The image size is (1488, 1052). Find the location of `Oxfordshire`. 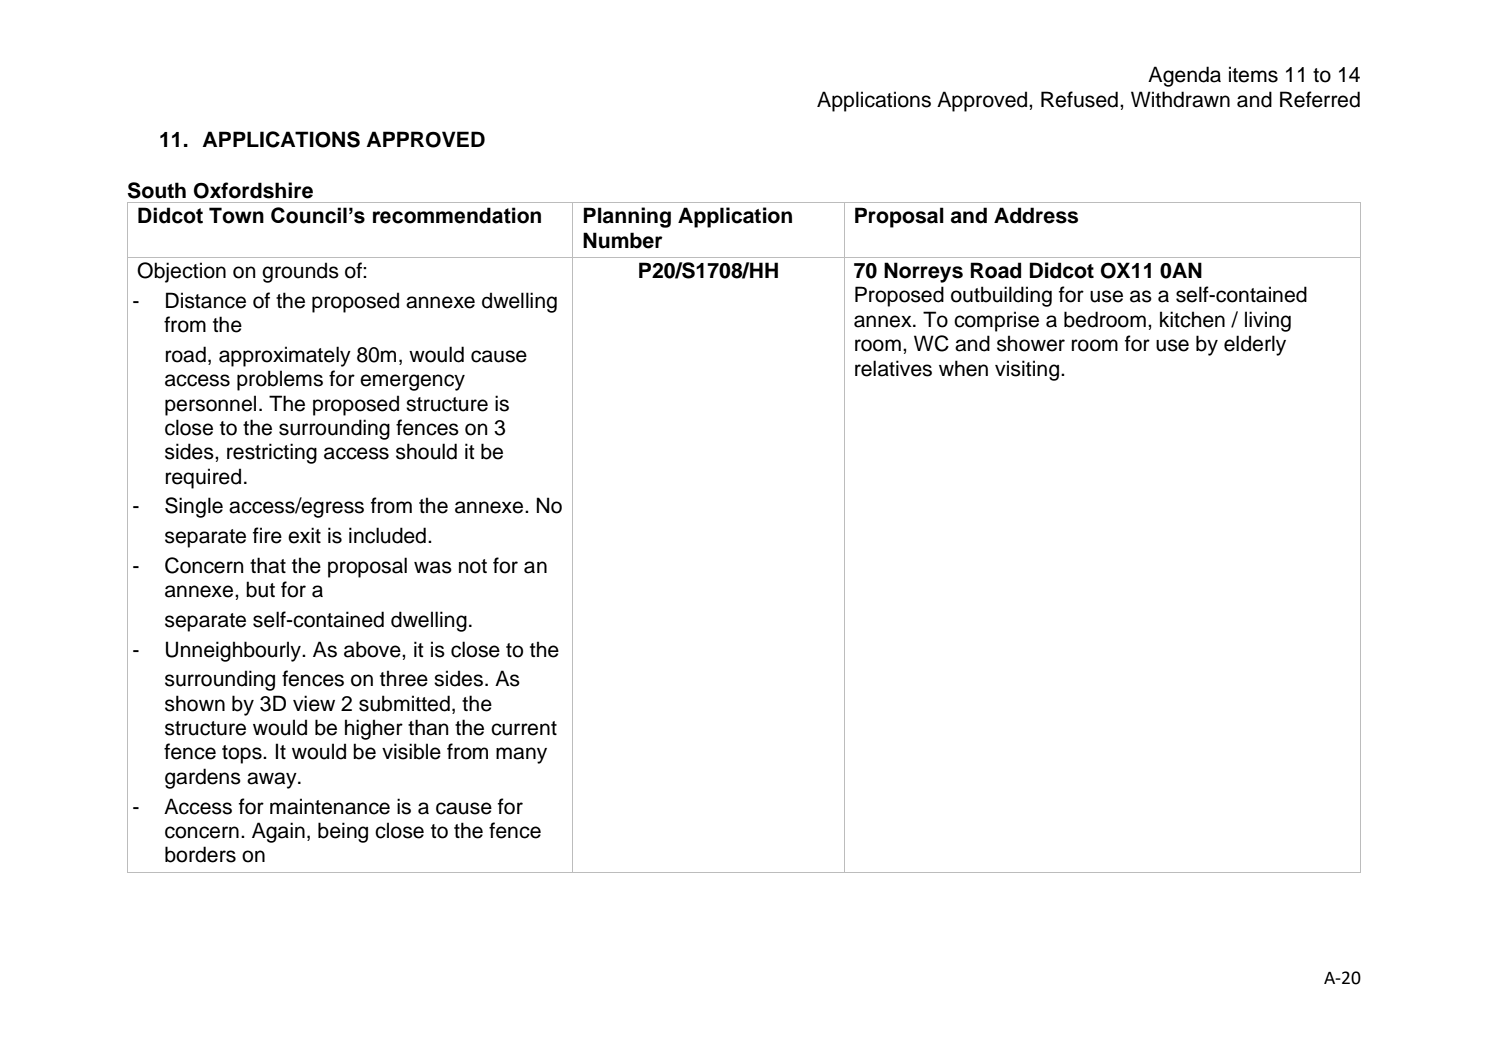

Oxfordshire is located at coordinates (253, 190).
